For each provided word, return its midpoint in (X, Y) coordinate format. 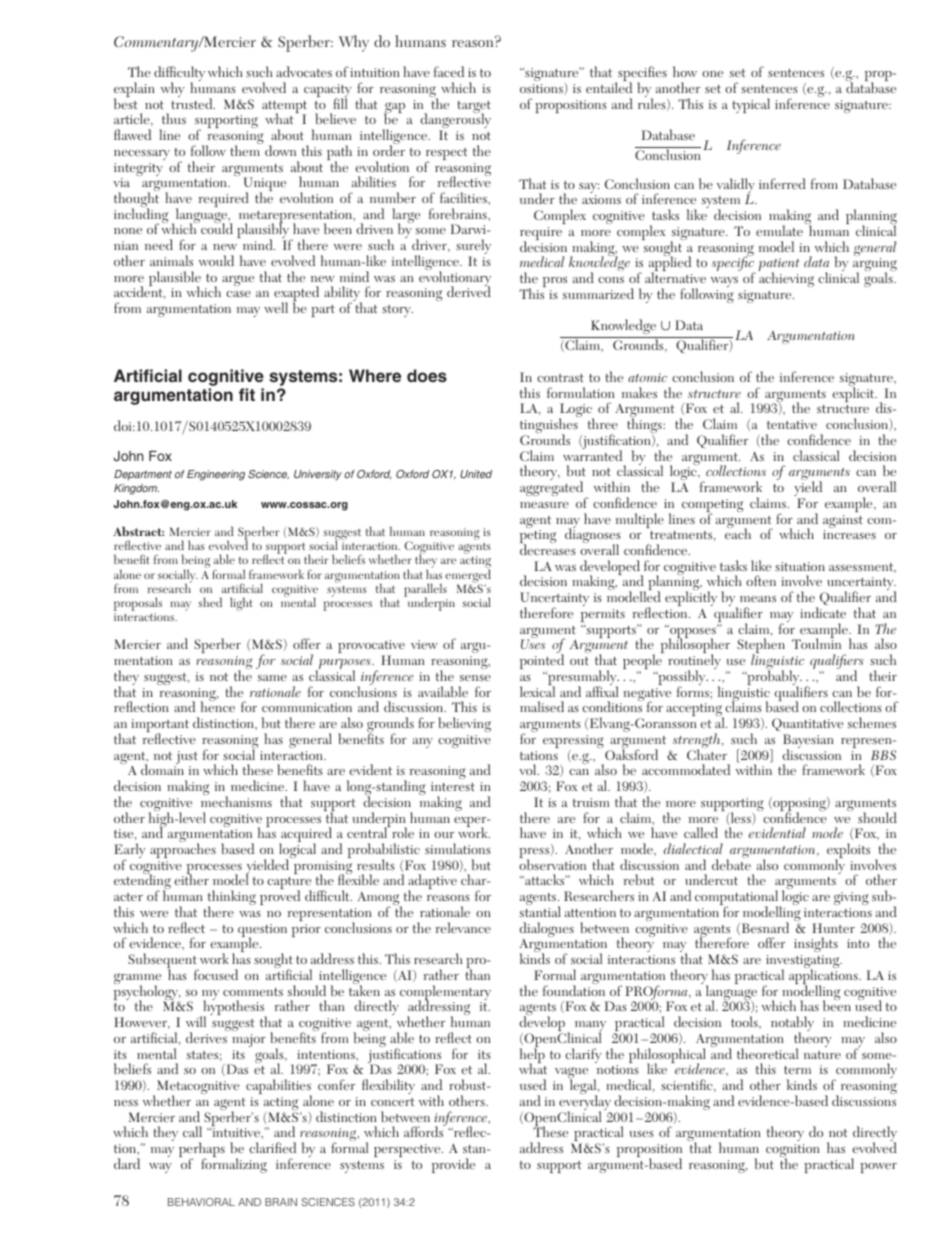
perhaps (202, 1151)
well (276, 307)
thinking (231, 899)
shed (210, 602)
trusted (193, 102)
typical (751, 105)
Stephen (761, 647)
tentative (792, 424)
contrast (560, 378)
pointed (542, 663)
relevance (463, 927)
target (474, 108)
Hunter (833, 928)
